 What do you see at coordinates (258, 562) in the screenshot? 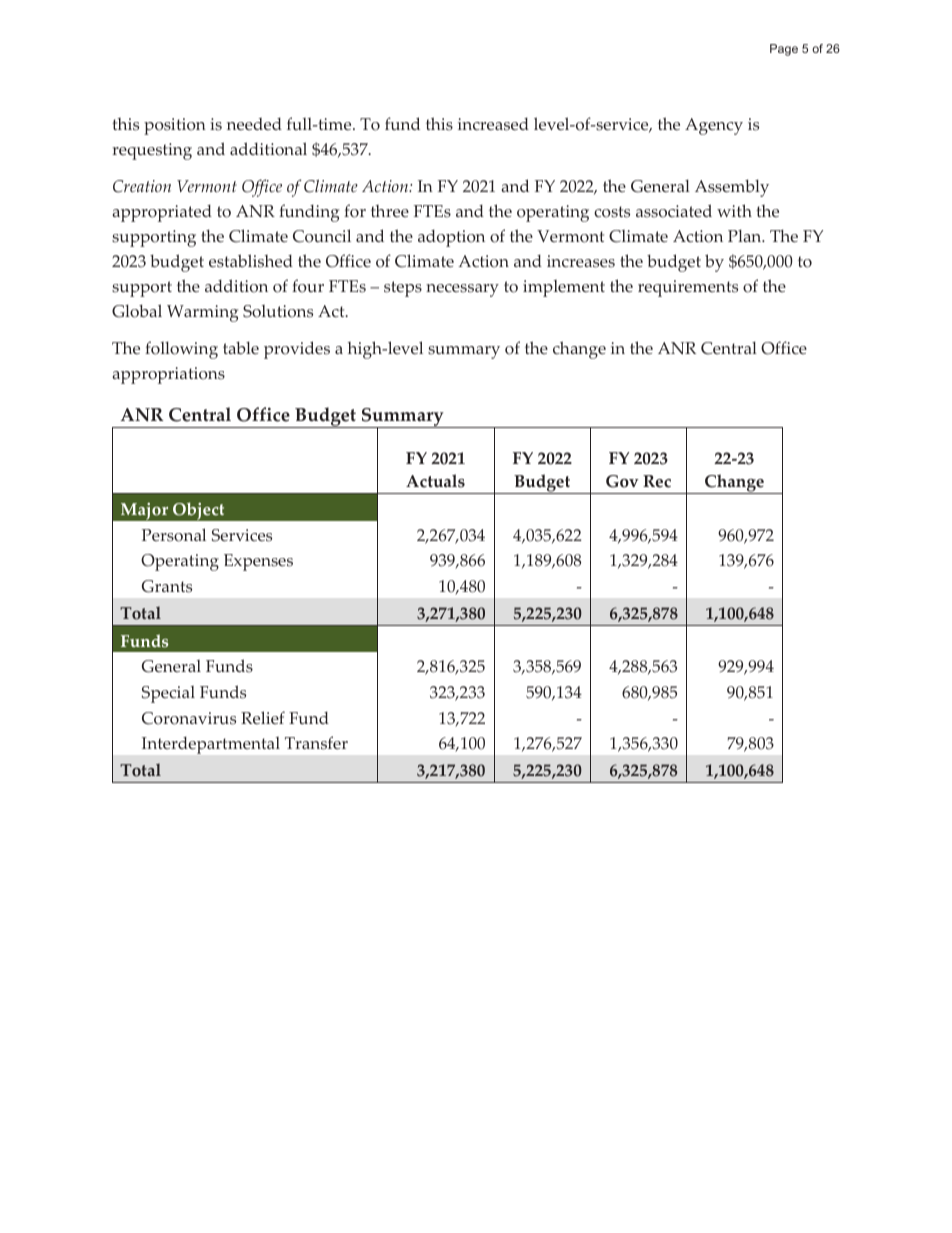
I see `Expenses` at bounding box center [258, 562].
